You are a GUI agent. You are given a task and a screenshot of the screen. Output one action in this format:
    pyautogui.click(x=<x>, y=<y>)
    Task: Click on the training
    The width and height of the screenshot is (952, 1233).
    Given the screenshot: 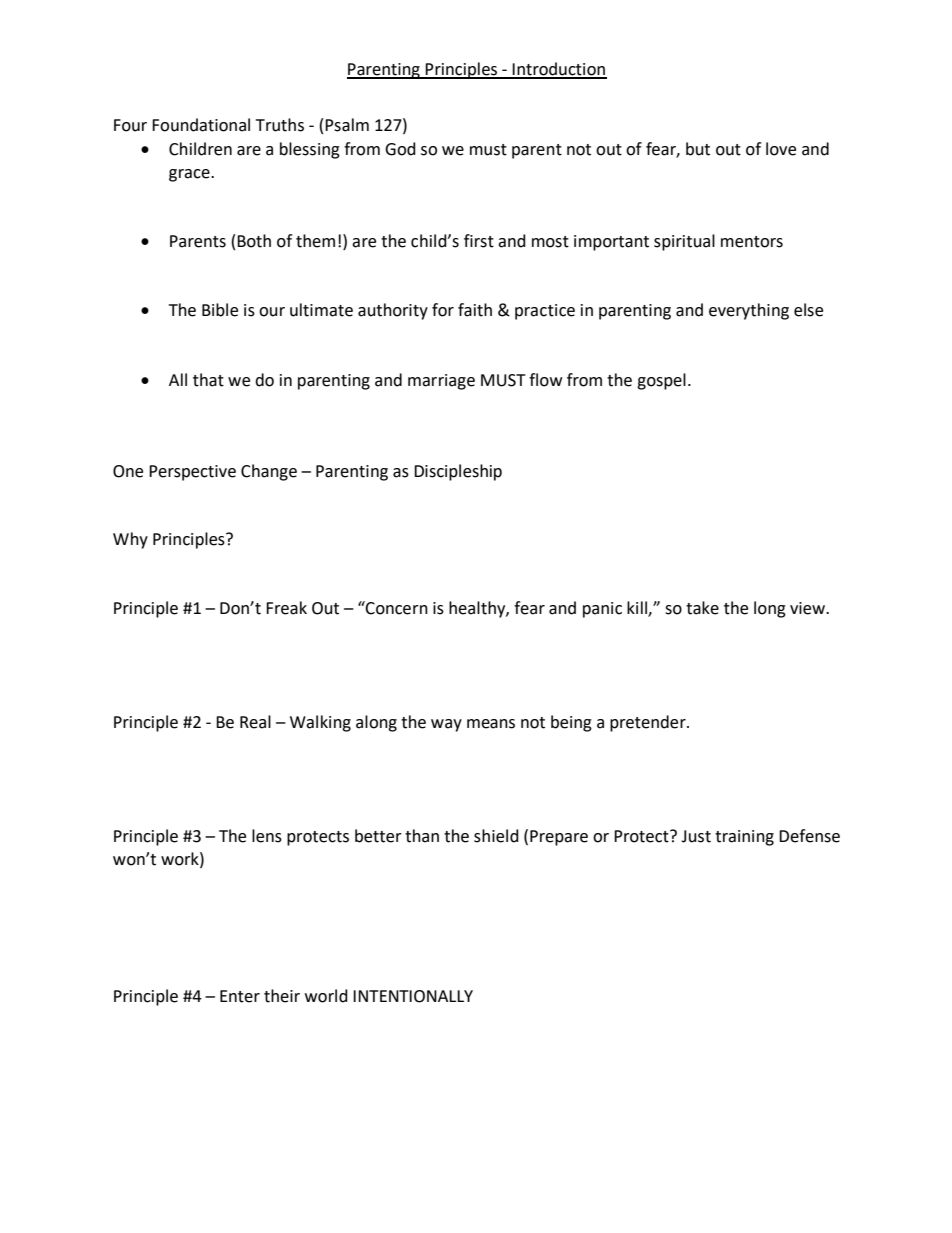 What is the action you would take?
    pyautogui.click(x=744, y=838)
